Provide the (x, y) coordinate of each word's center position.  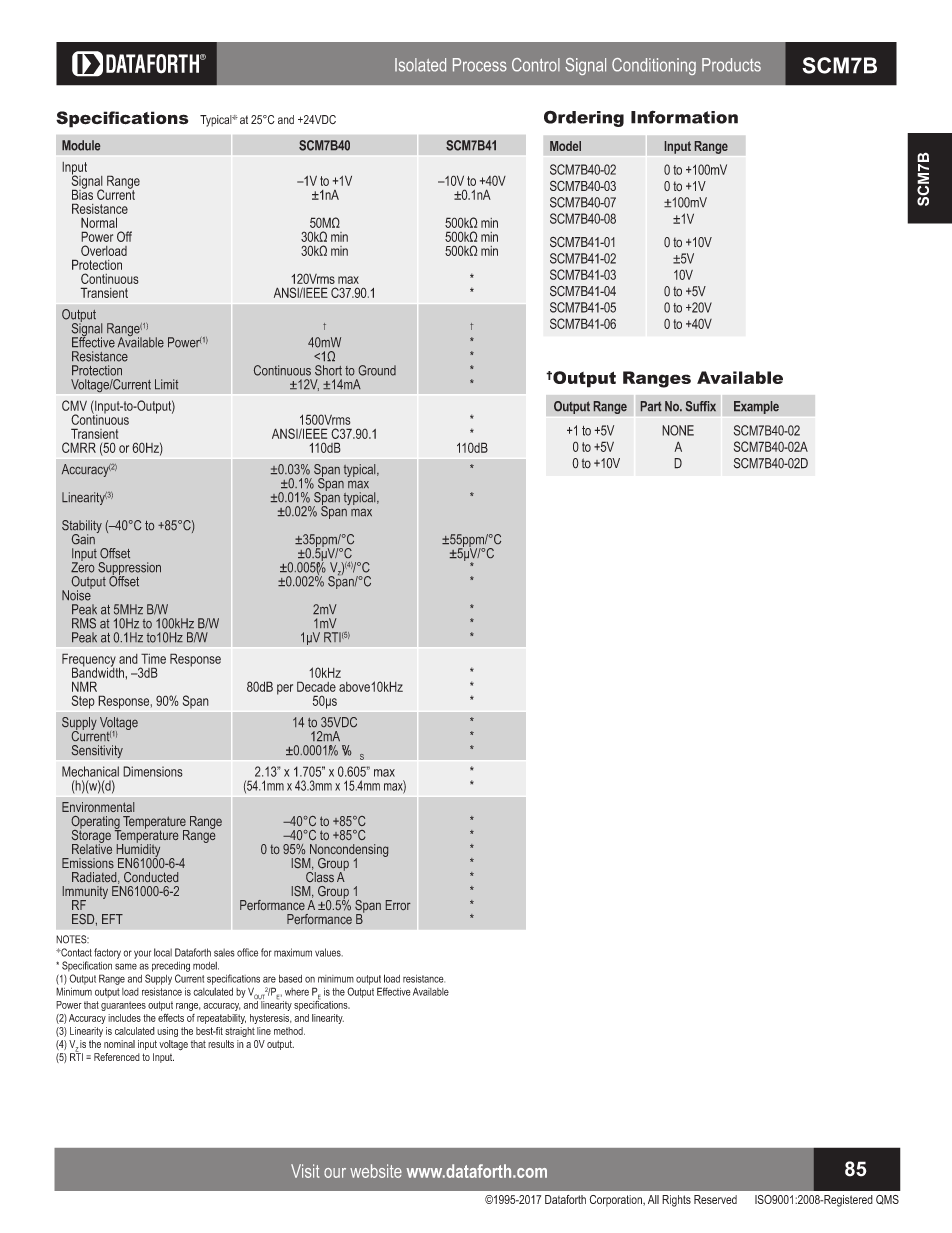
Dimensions (153, 771)
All (653, 1199)
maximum (293, 952)
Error (398, 905)
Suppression (129, 569)
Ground (377, 370)
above (355, 687)
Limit (166, 384)
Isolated (420, 65)
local (163, 952)
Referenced (117, 1057)
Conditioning (654, 66)
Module (81, 145)
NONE (678, 430)
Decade (316, 686)
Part (651, 406)
